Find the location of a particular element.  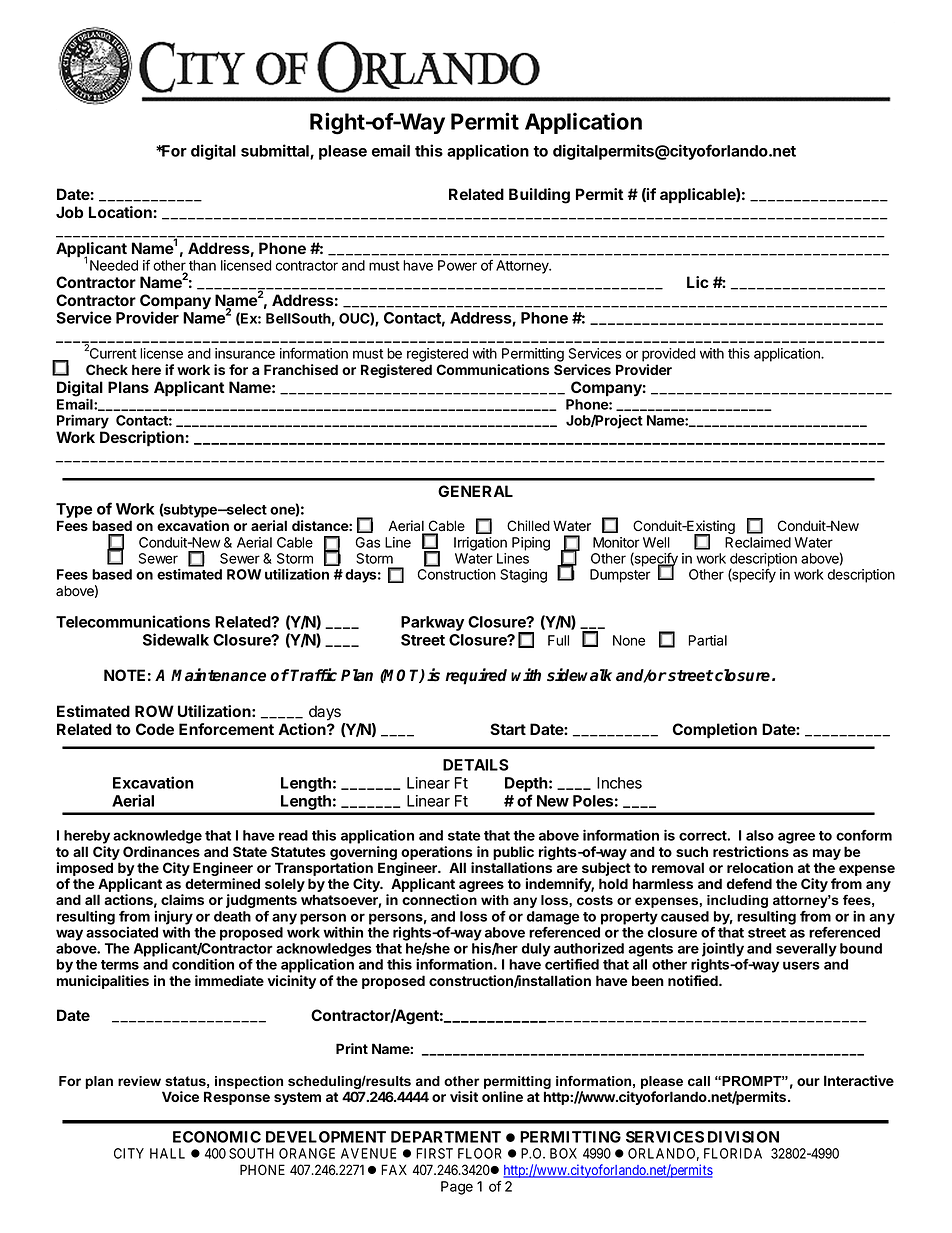

injury is located at coordinates (174, 918).
